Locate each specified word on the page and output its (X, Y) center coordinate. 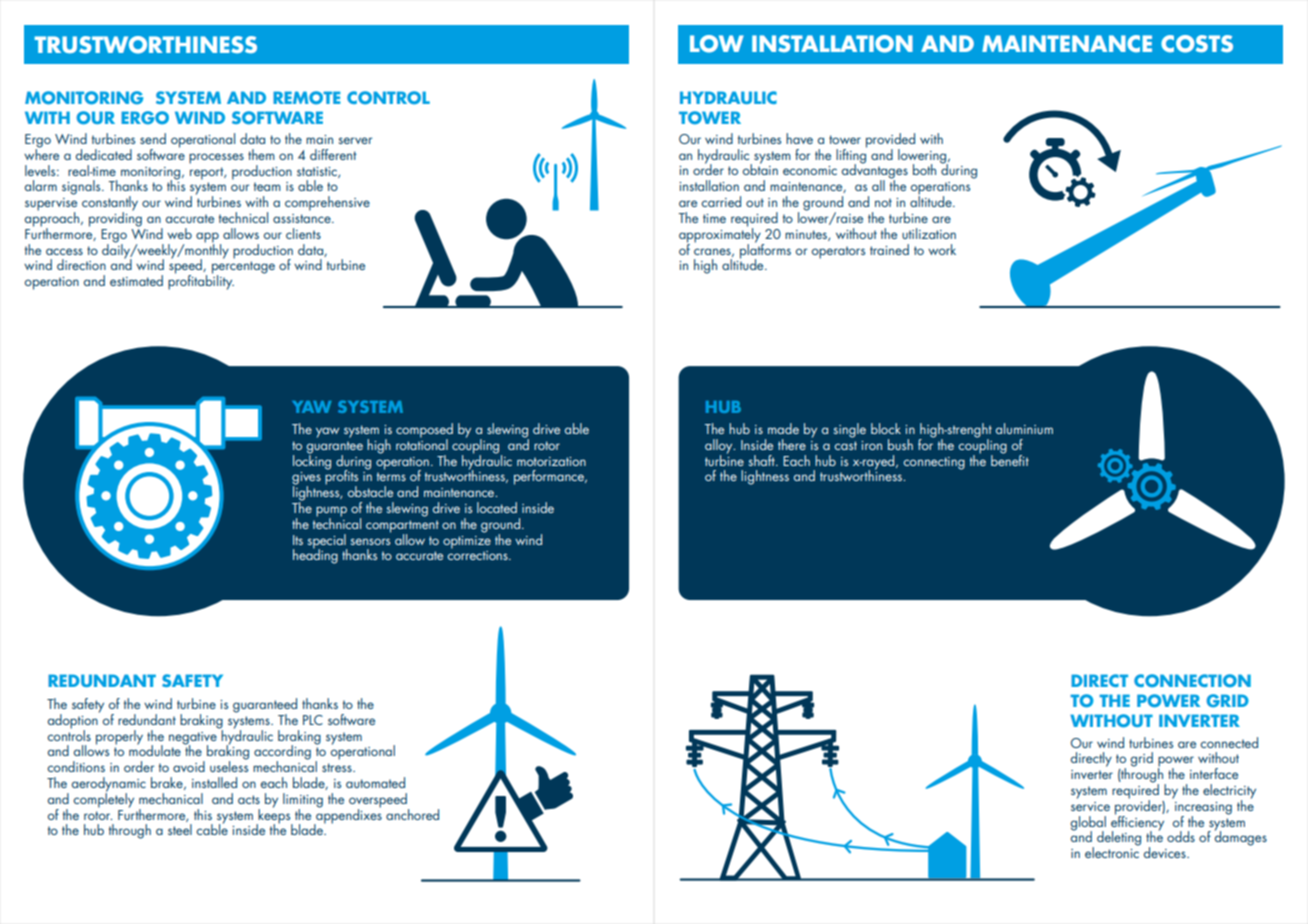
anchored (412, 814)
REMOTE (306, 98)
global (1088, 824)
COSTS (1197, 44)
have (799, 138)
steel (180, 829)
